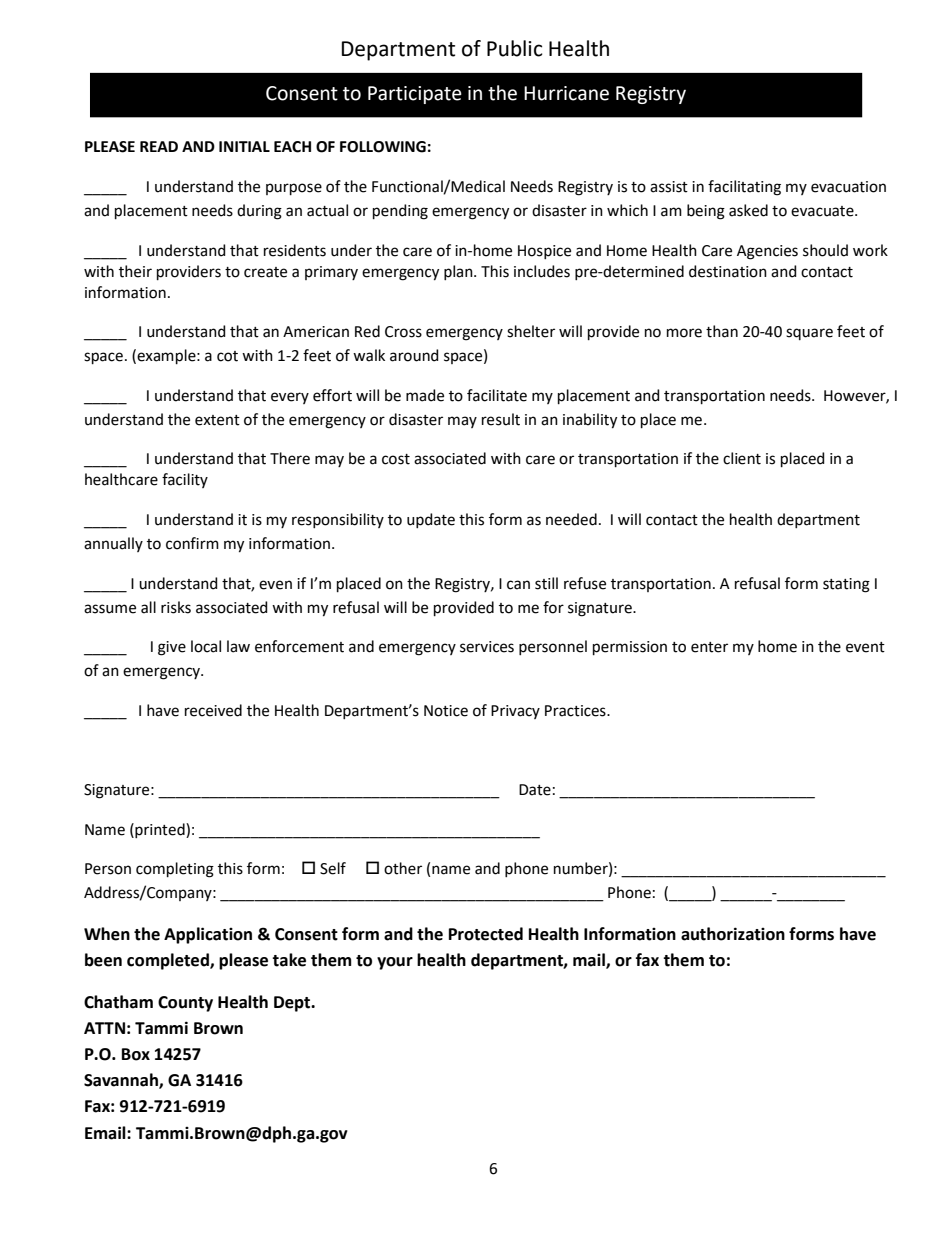  Describe the element at coordinates (515, 712) in the screenshot. I see `Privacy` at that location.
